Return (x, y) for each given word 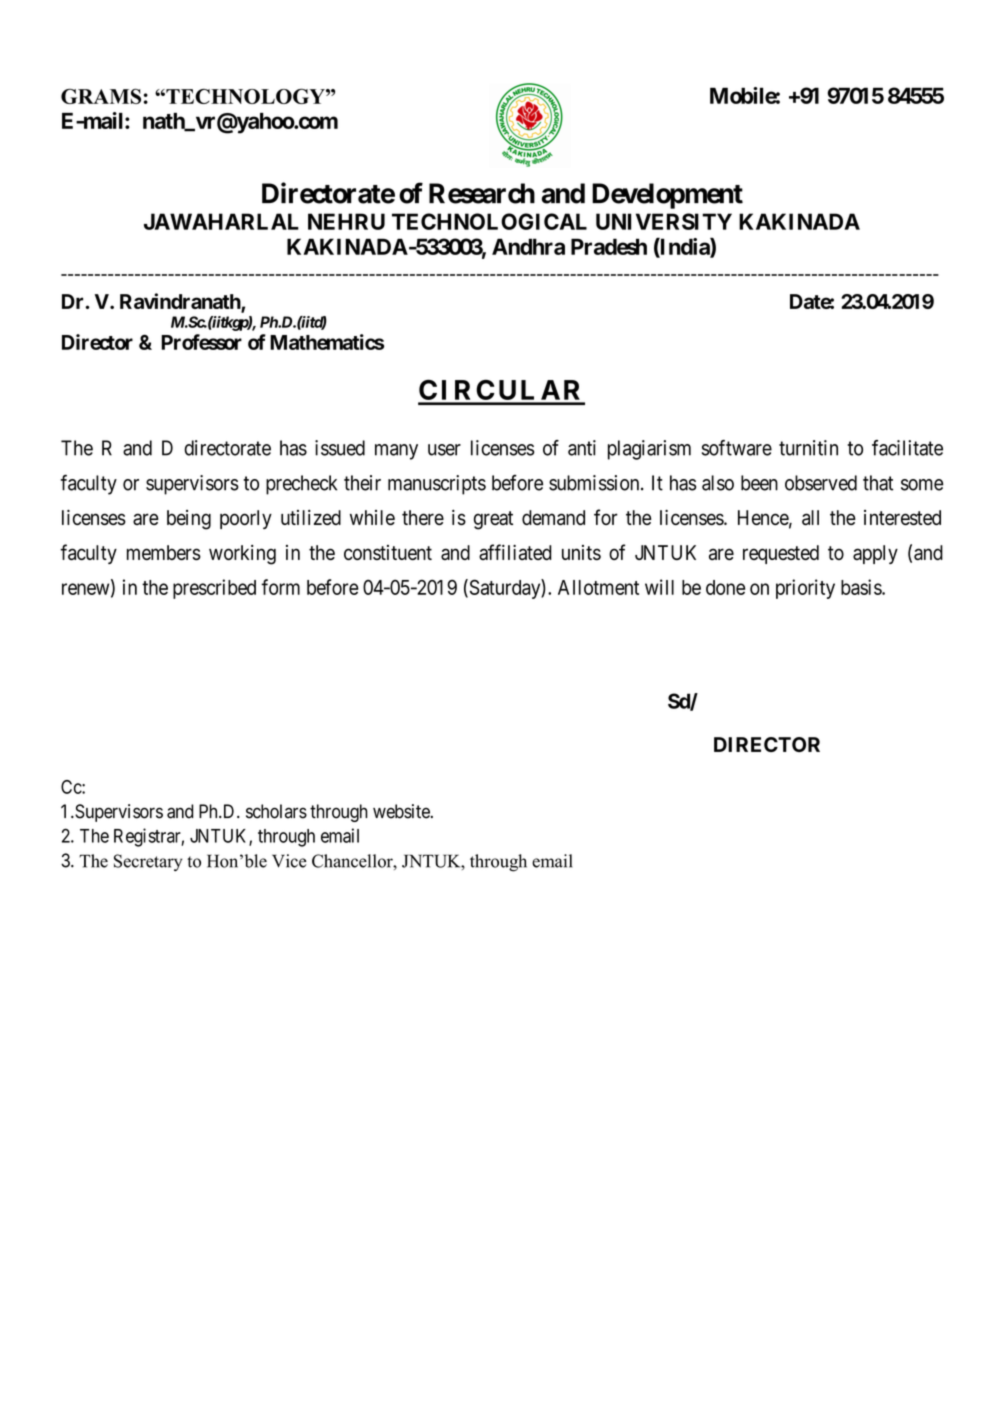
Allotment (598, 587)
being (189, 520)
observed (821, 483)
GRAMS (101, 96)
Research (482, 193)
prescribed (214, 589)
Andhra (528, 246)
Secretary (148, 862)
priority (805, 589)
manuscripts (437, 485)
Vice (289, 861)
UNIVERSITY (664, 221)
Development (667, 196)
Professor (201, 342)
